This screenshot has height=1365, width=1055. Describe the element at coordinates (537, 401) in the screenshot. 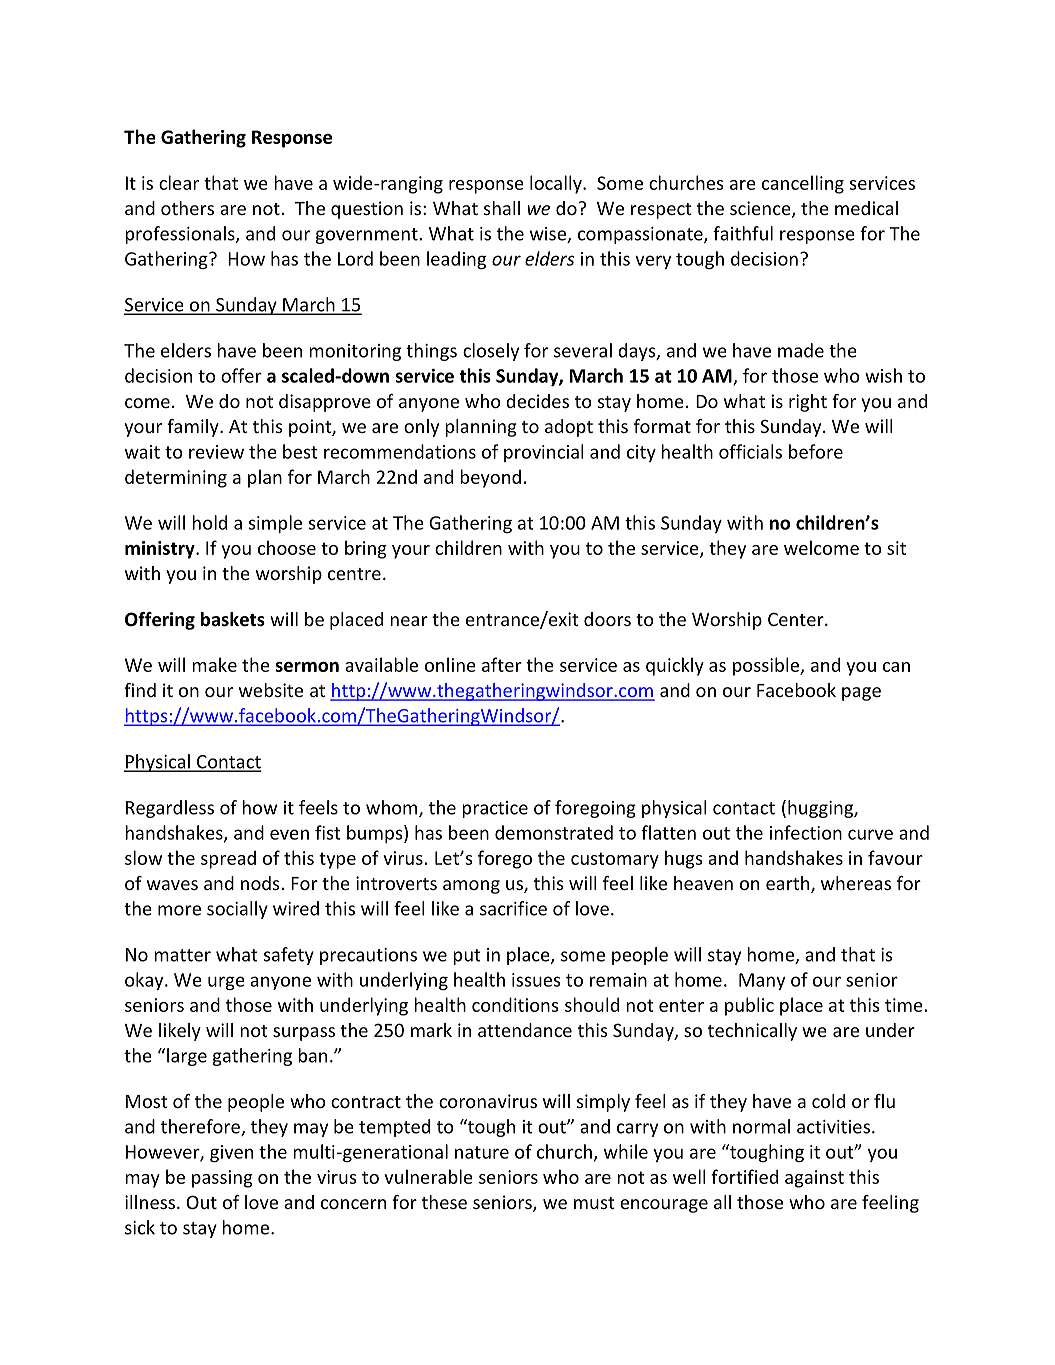

I see `decides` at that location.
